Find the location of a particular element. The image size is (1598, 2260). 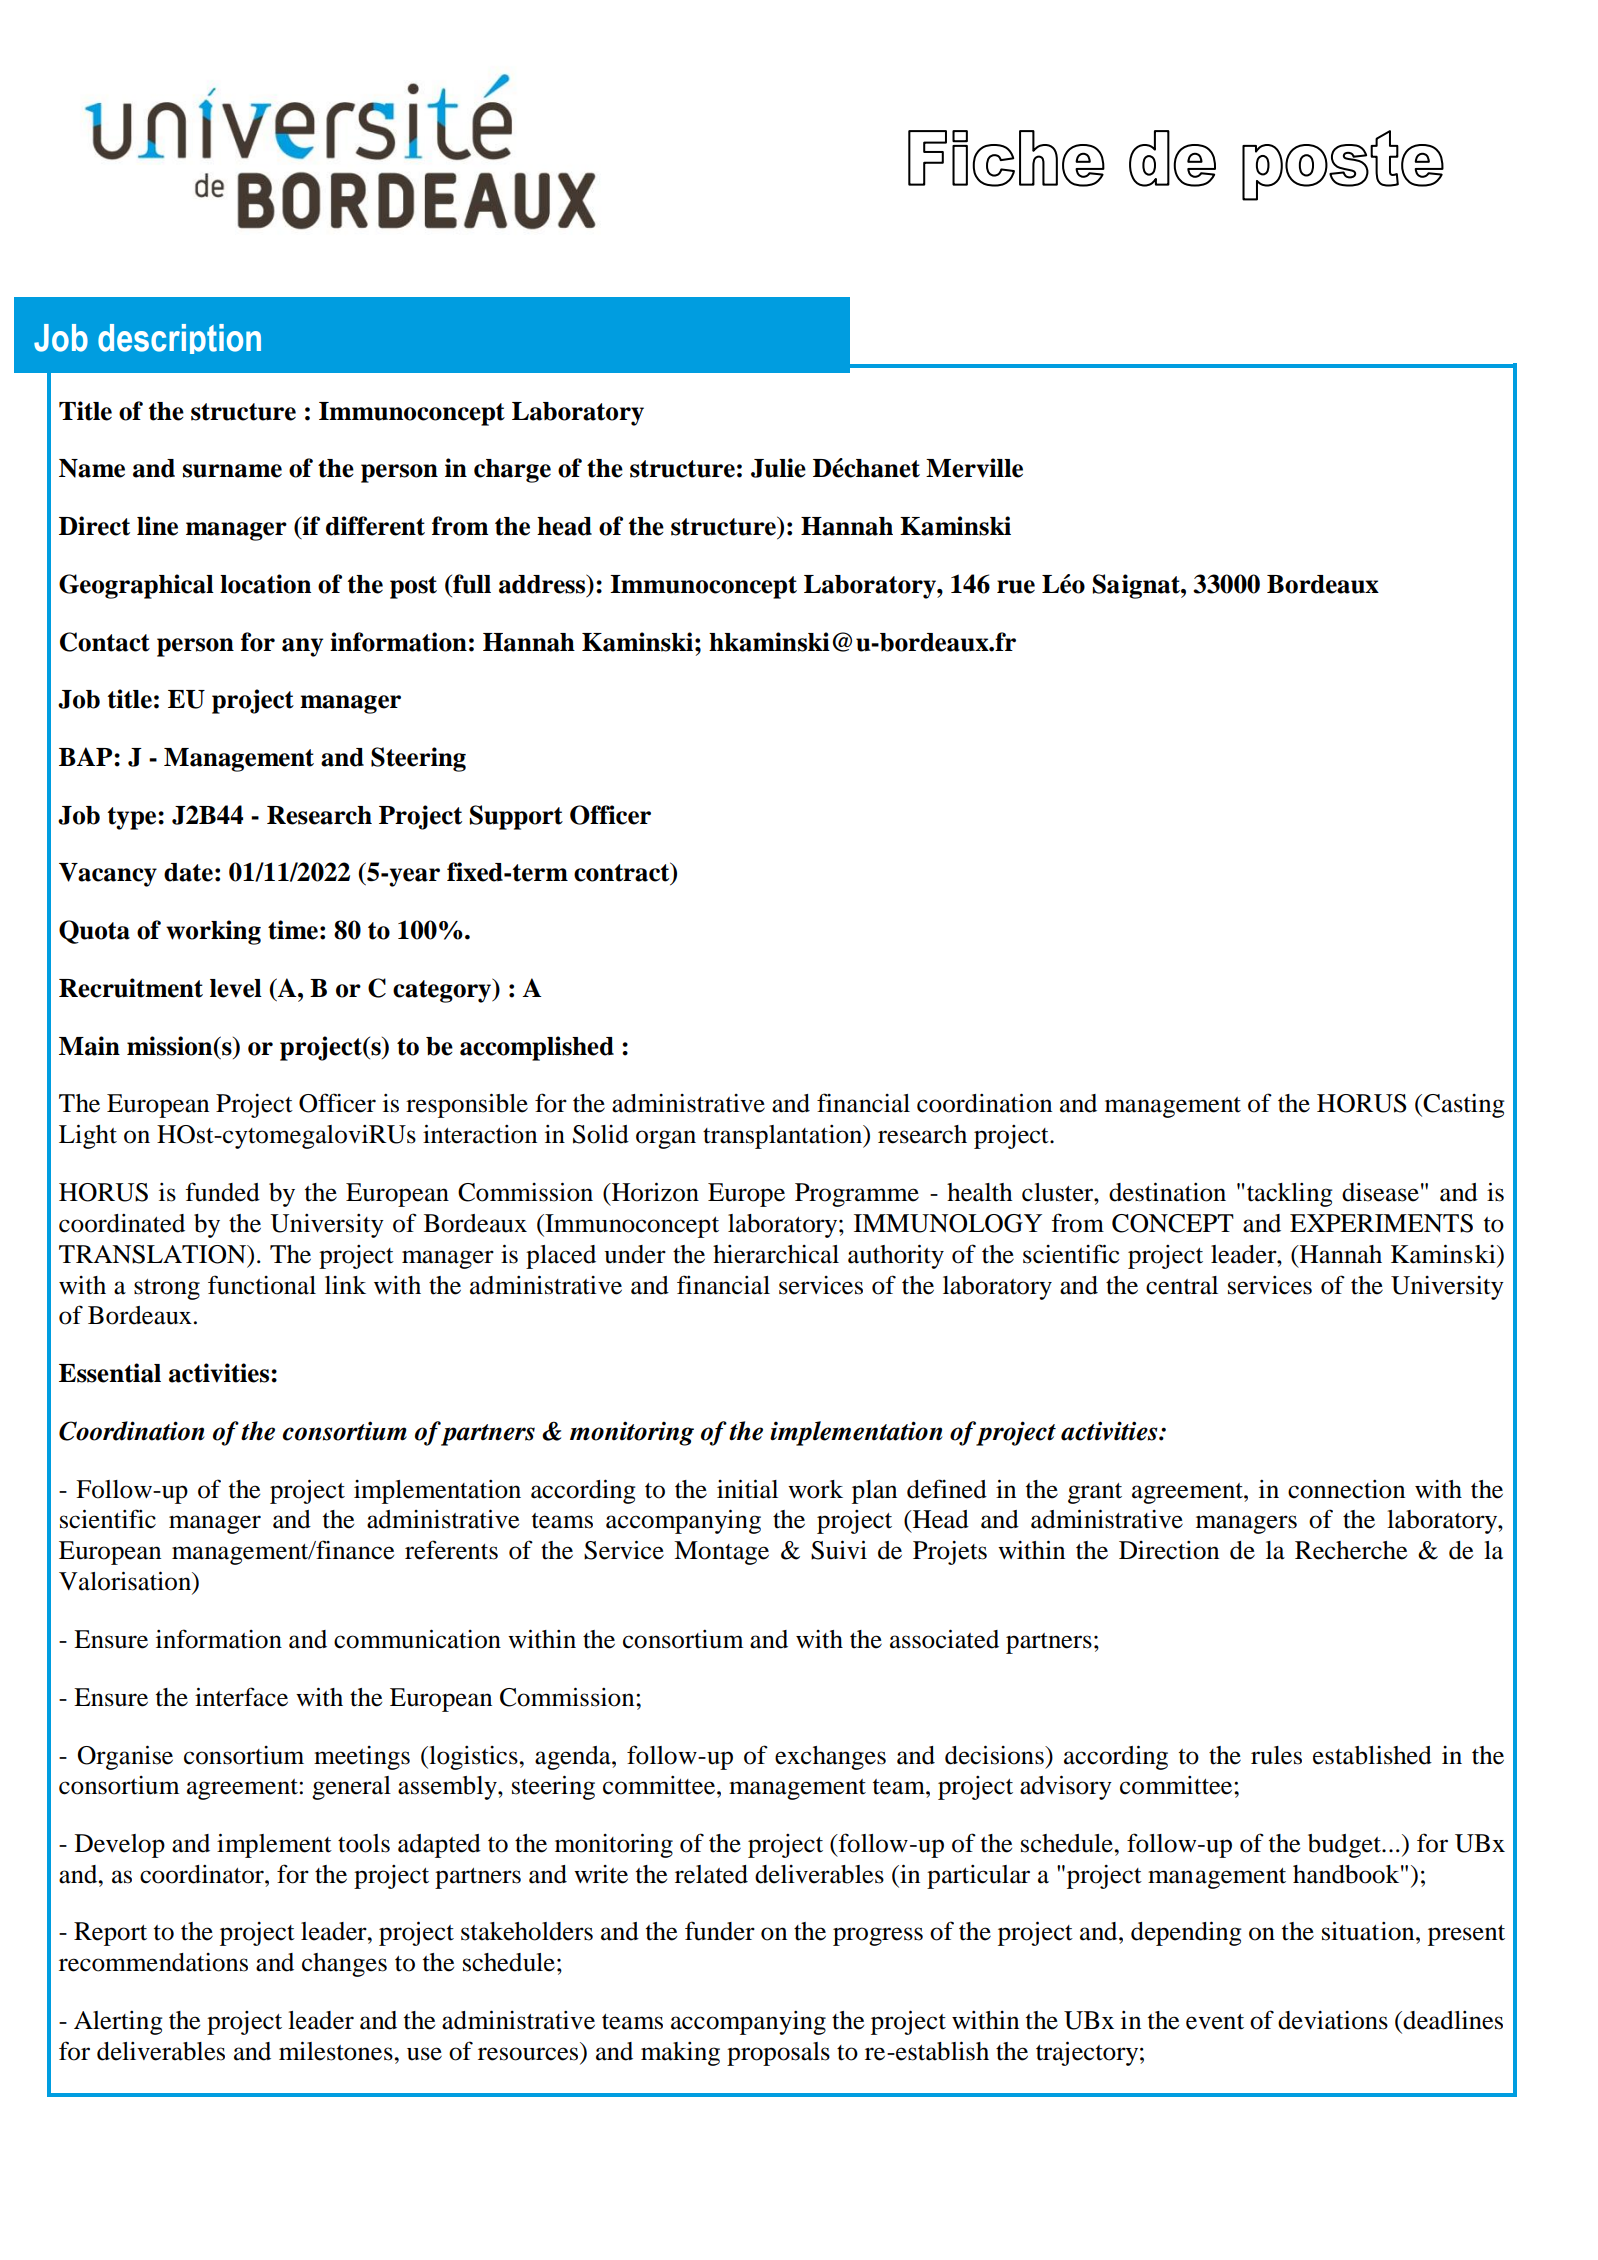

milestones is located at coordinates (337, 2051).
